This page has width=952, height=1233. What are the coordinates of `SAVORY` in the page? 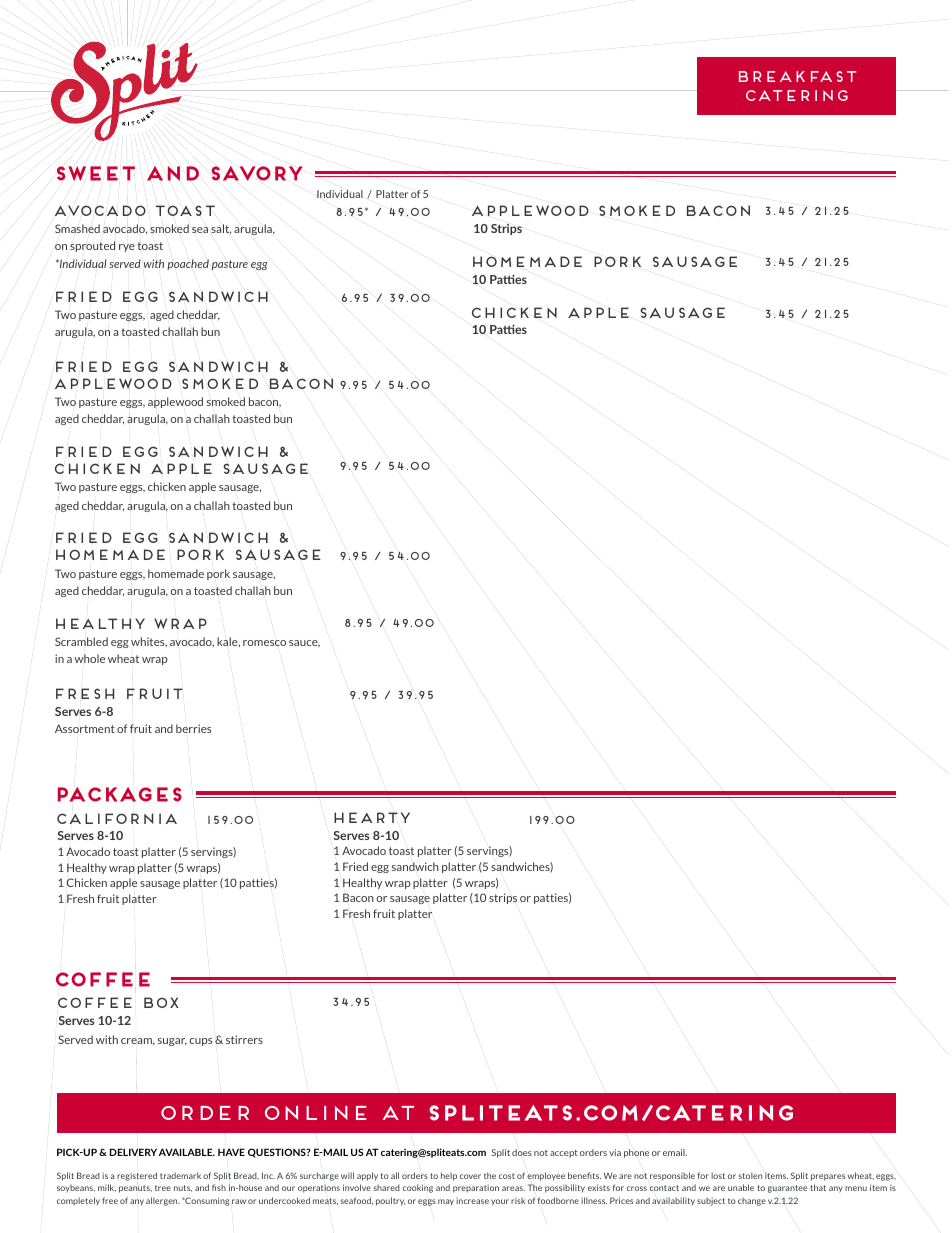 It's located at (257, 173).
